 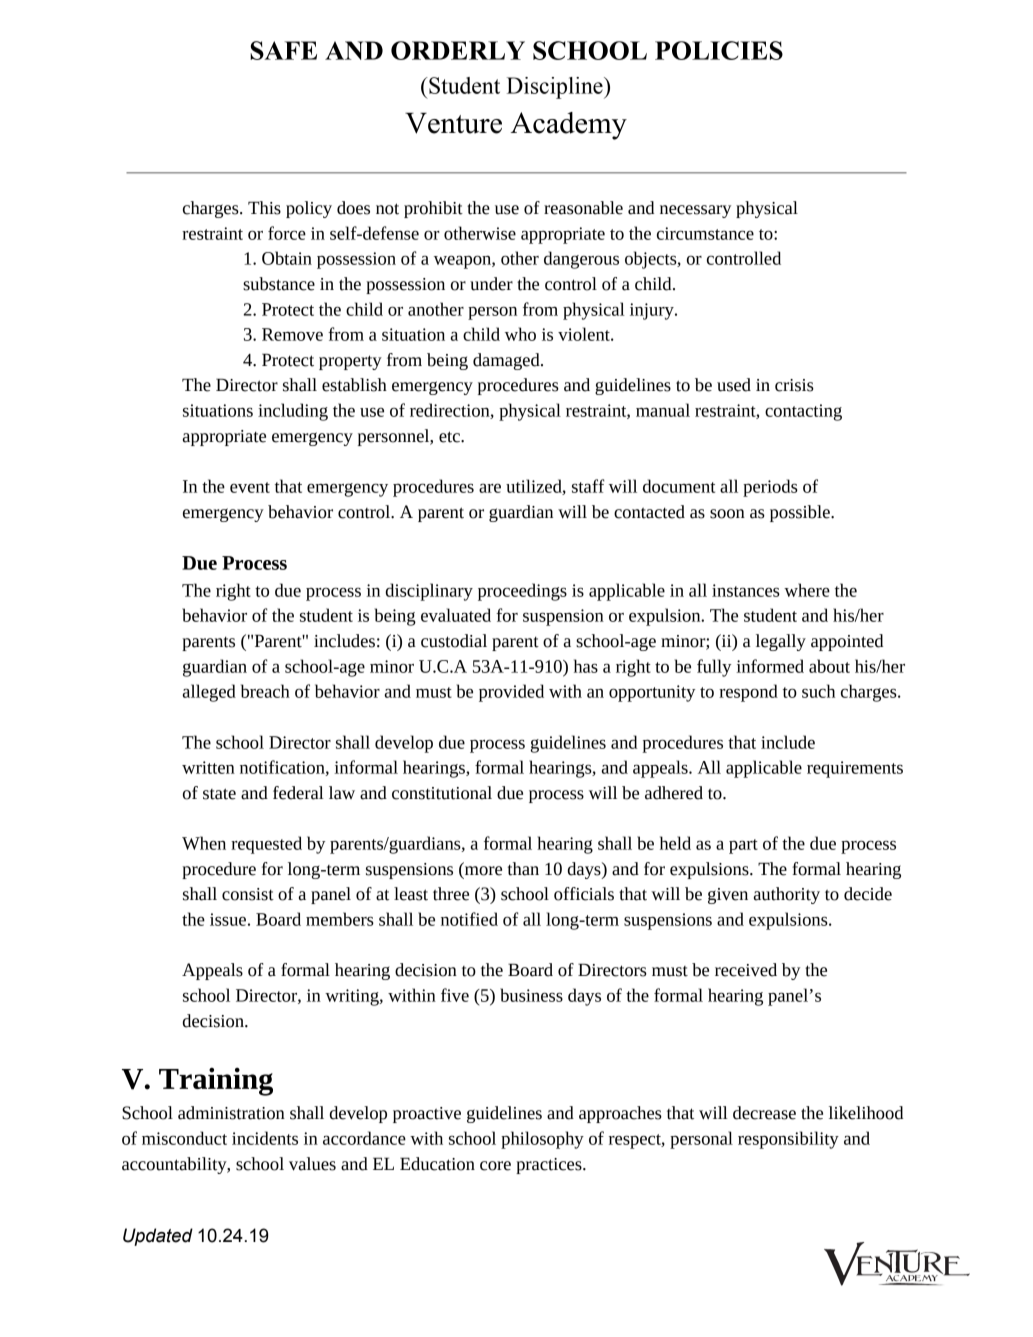 What do you see at coordinates (788, 1140) in the page?
I see `responsibility` at bounding box center [788, 1140].
